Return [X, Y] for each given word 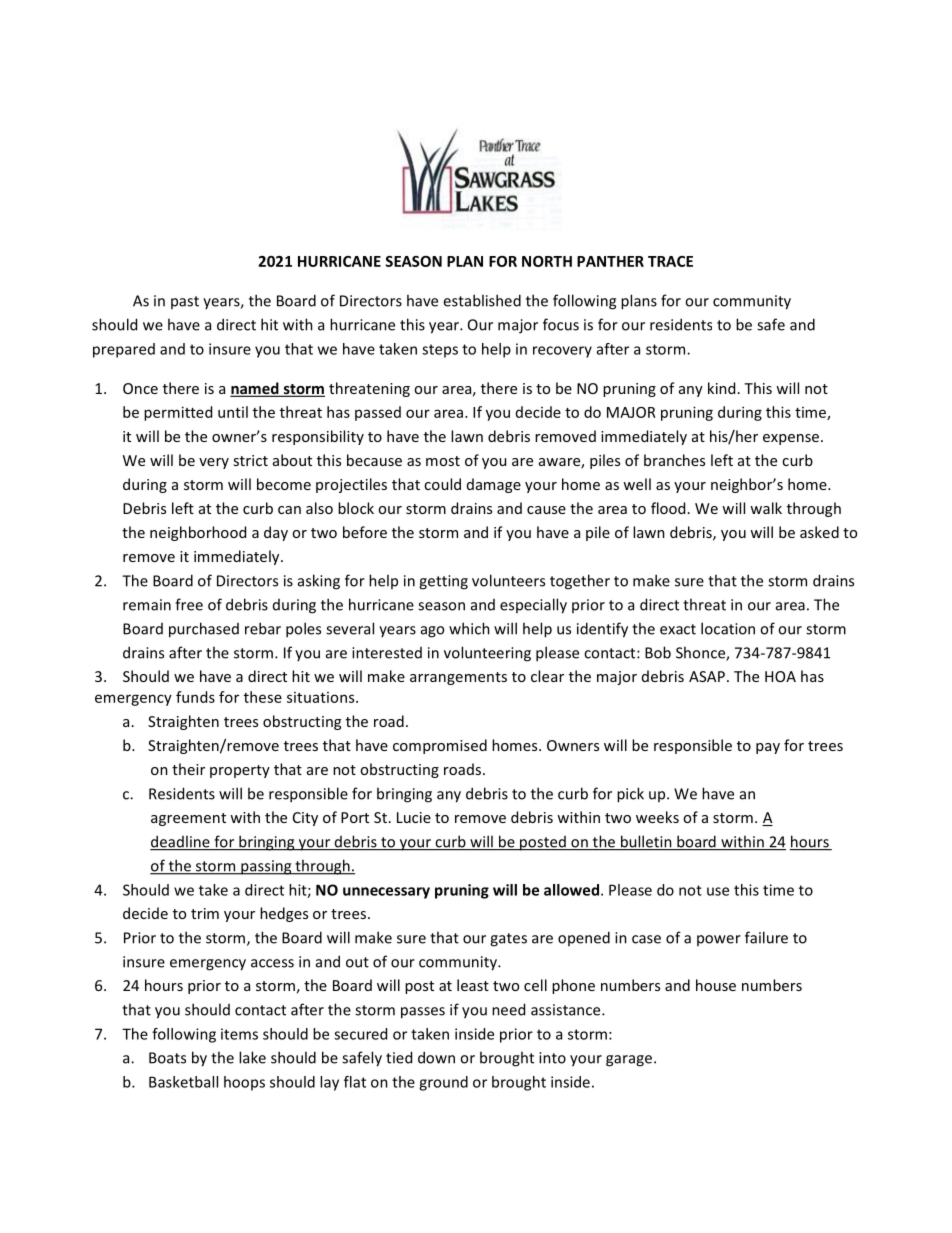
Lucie [414, 817]
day [276, 533]
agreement [188, 819]
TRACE [670, 261]
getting [443, 582]
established [482, 300]
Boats [167, 1058]
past [185, 302]
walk [766, 508]
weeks [657, 817]
